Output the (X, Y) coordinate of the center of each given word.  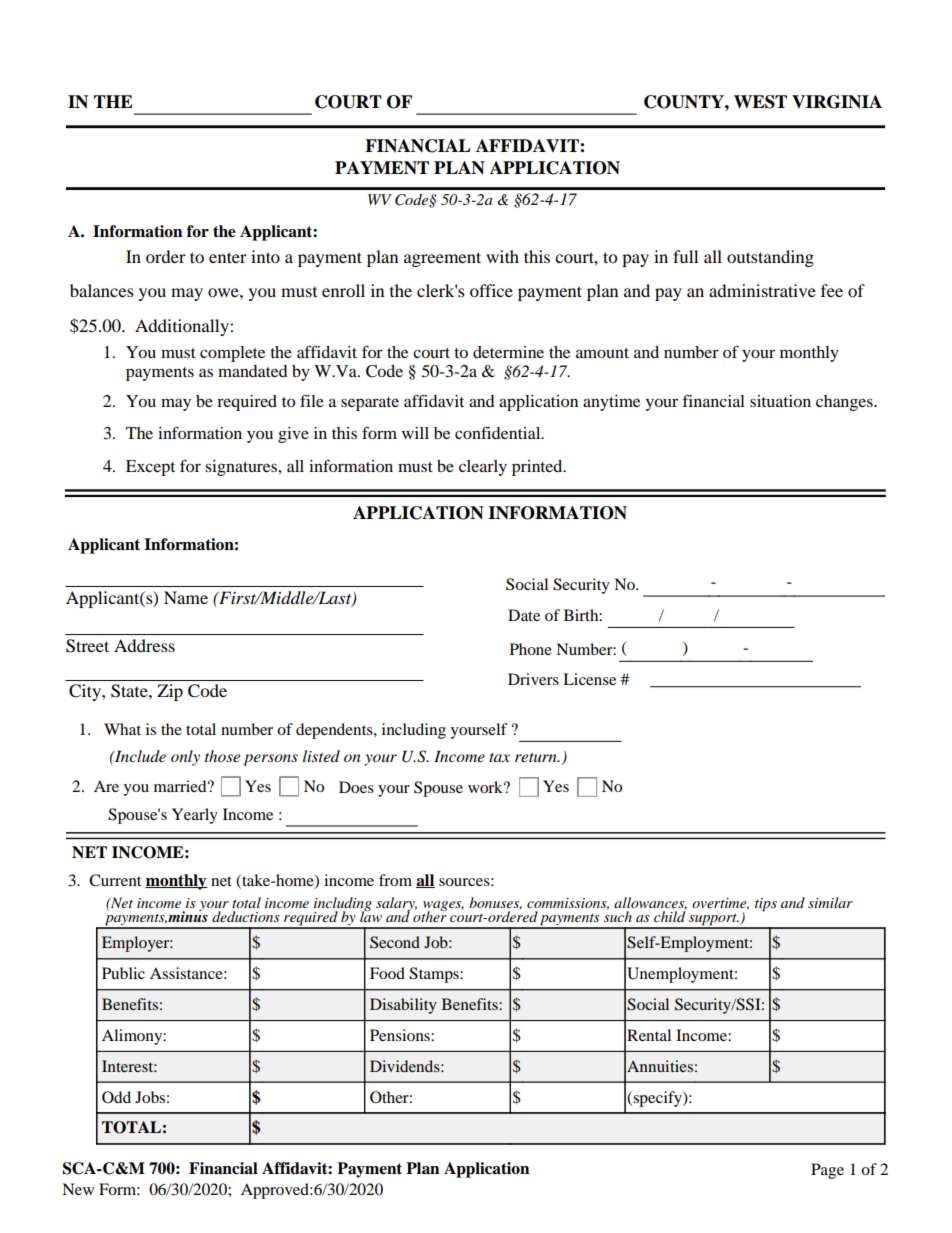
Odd (116, 1097)
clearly (483, 468)
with (502, 256)
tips (766, 905)
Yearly (195, 816)
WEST (760, 102)
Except (150, 468)
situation (780, 401)
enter (228, 257)
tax (499, 757)
